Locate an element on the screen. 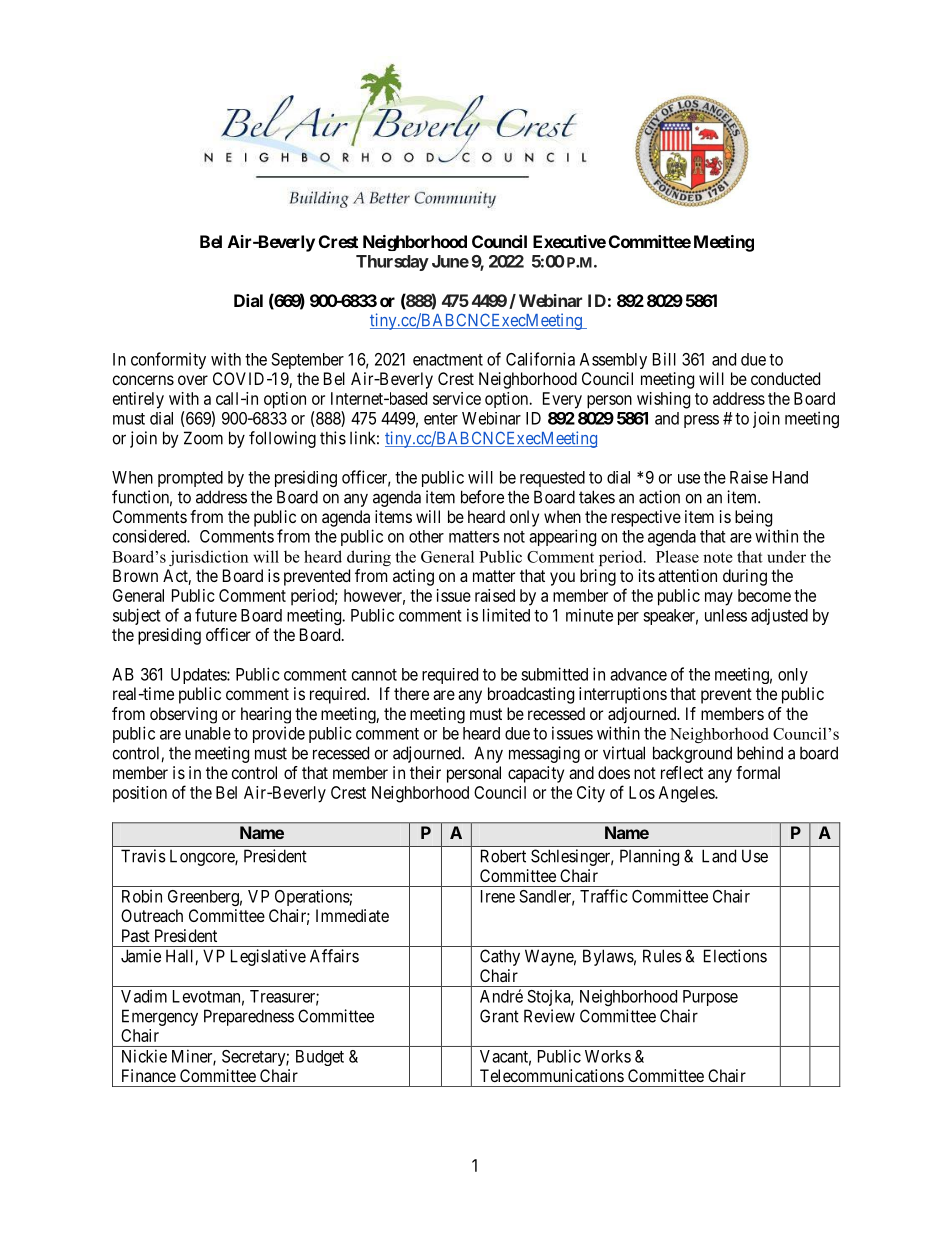 Image resolution: width=952 pixels, height=1233 pixels. conformity is located at coordinates (168, 360).
